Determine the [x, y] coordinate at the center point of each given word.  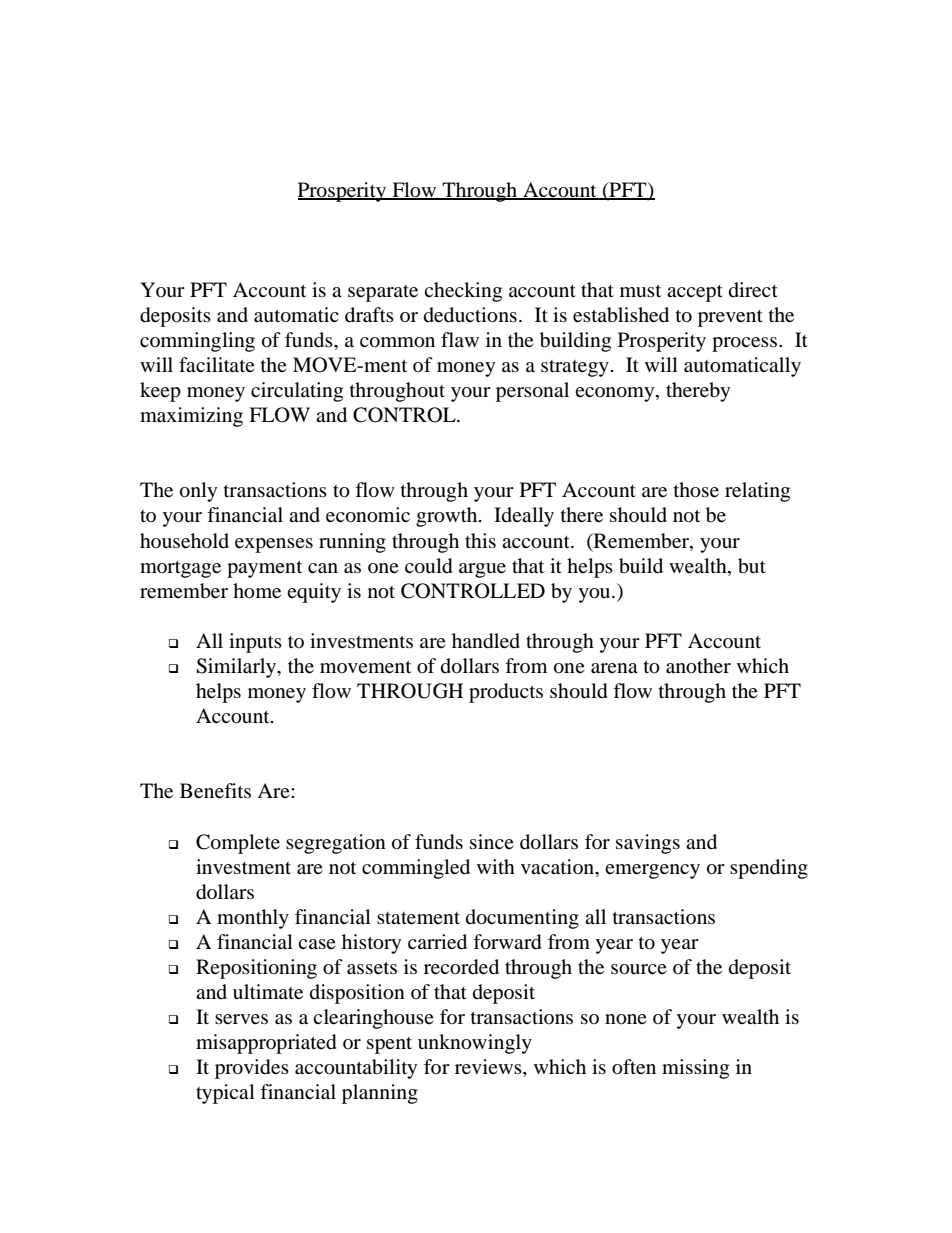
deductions [470, 315]
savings [648, 844]
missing [695, 1069]
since [492, 841]
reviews [489, 1068]
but [752, 566]
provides [252, 1069]
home [257, 591]
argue [482, 570]
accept [695, 293]
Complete [238, 844]
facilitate [217, 364]
